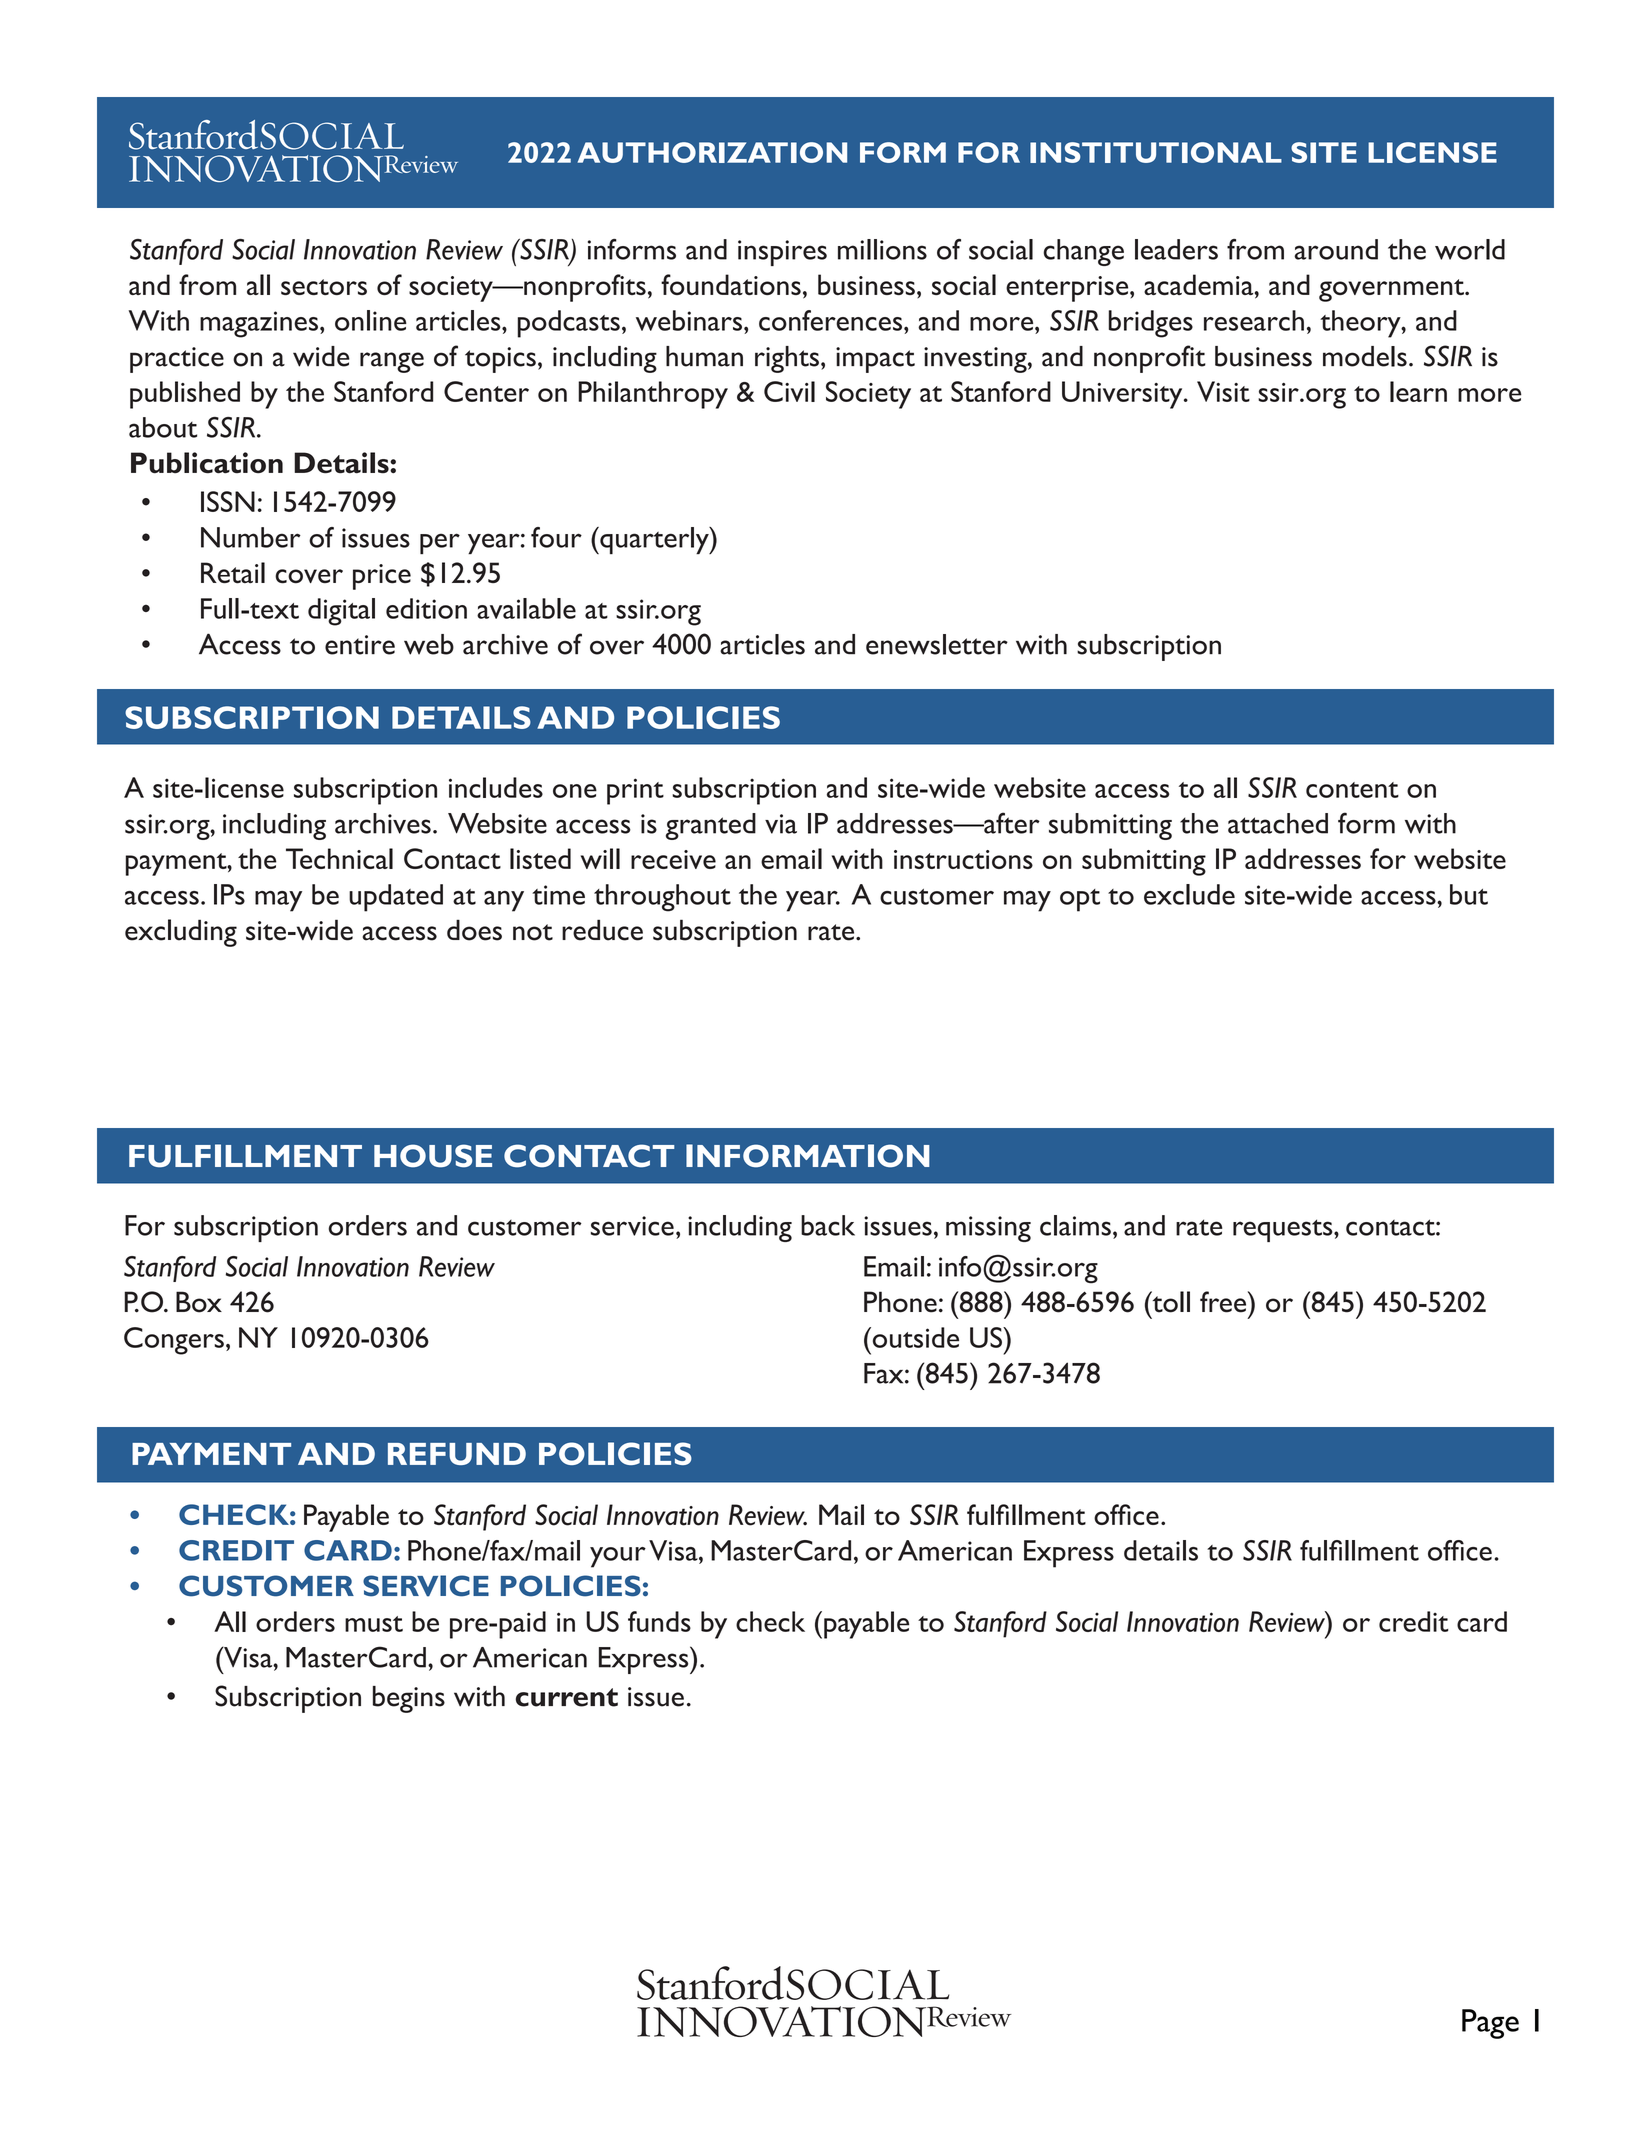 Image resolution: width=1651 pixels, height=2136 pixels. Describe the element at coordinates (1284, 1230) in the document. I see `requests` at that location.
